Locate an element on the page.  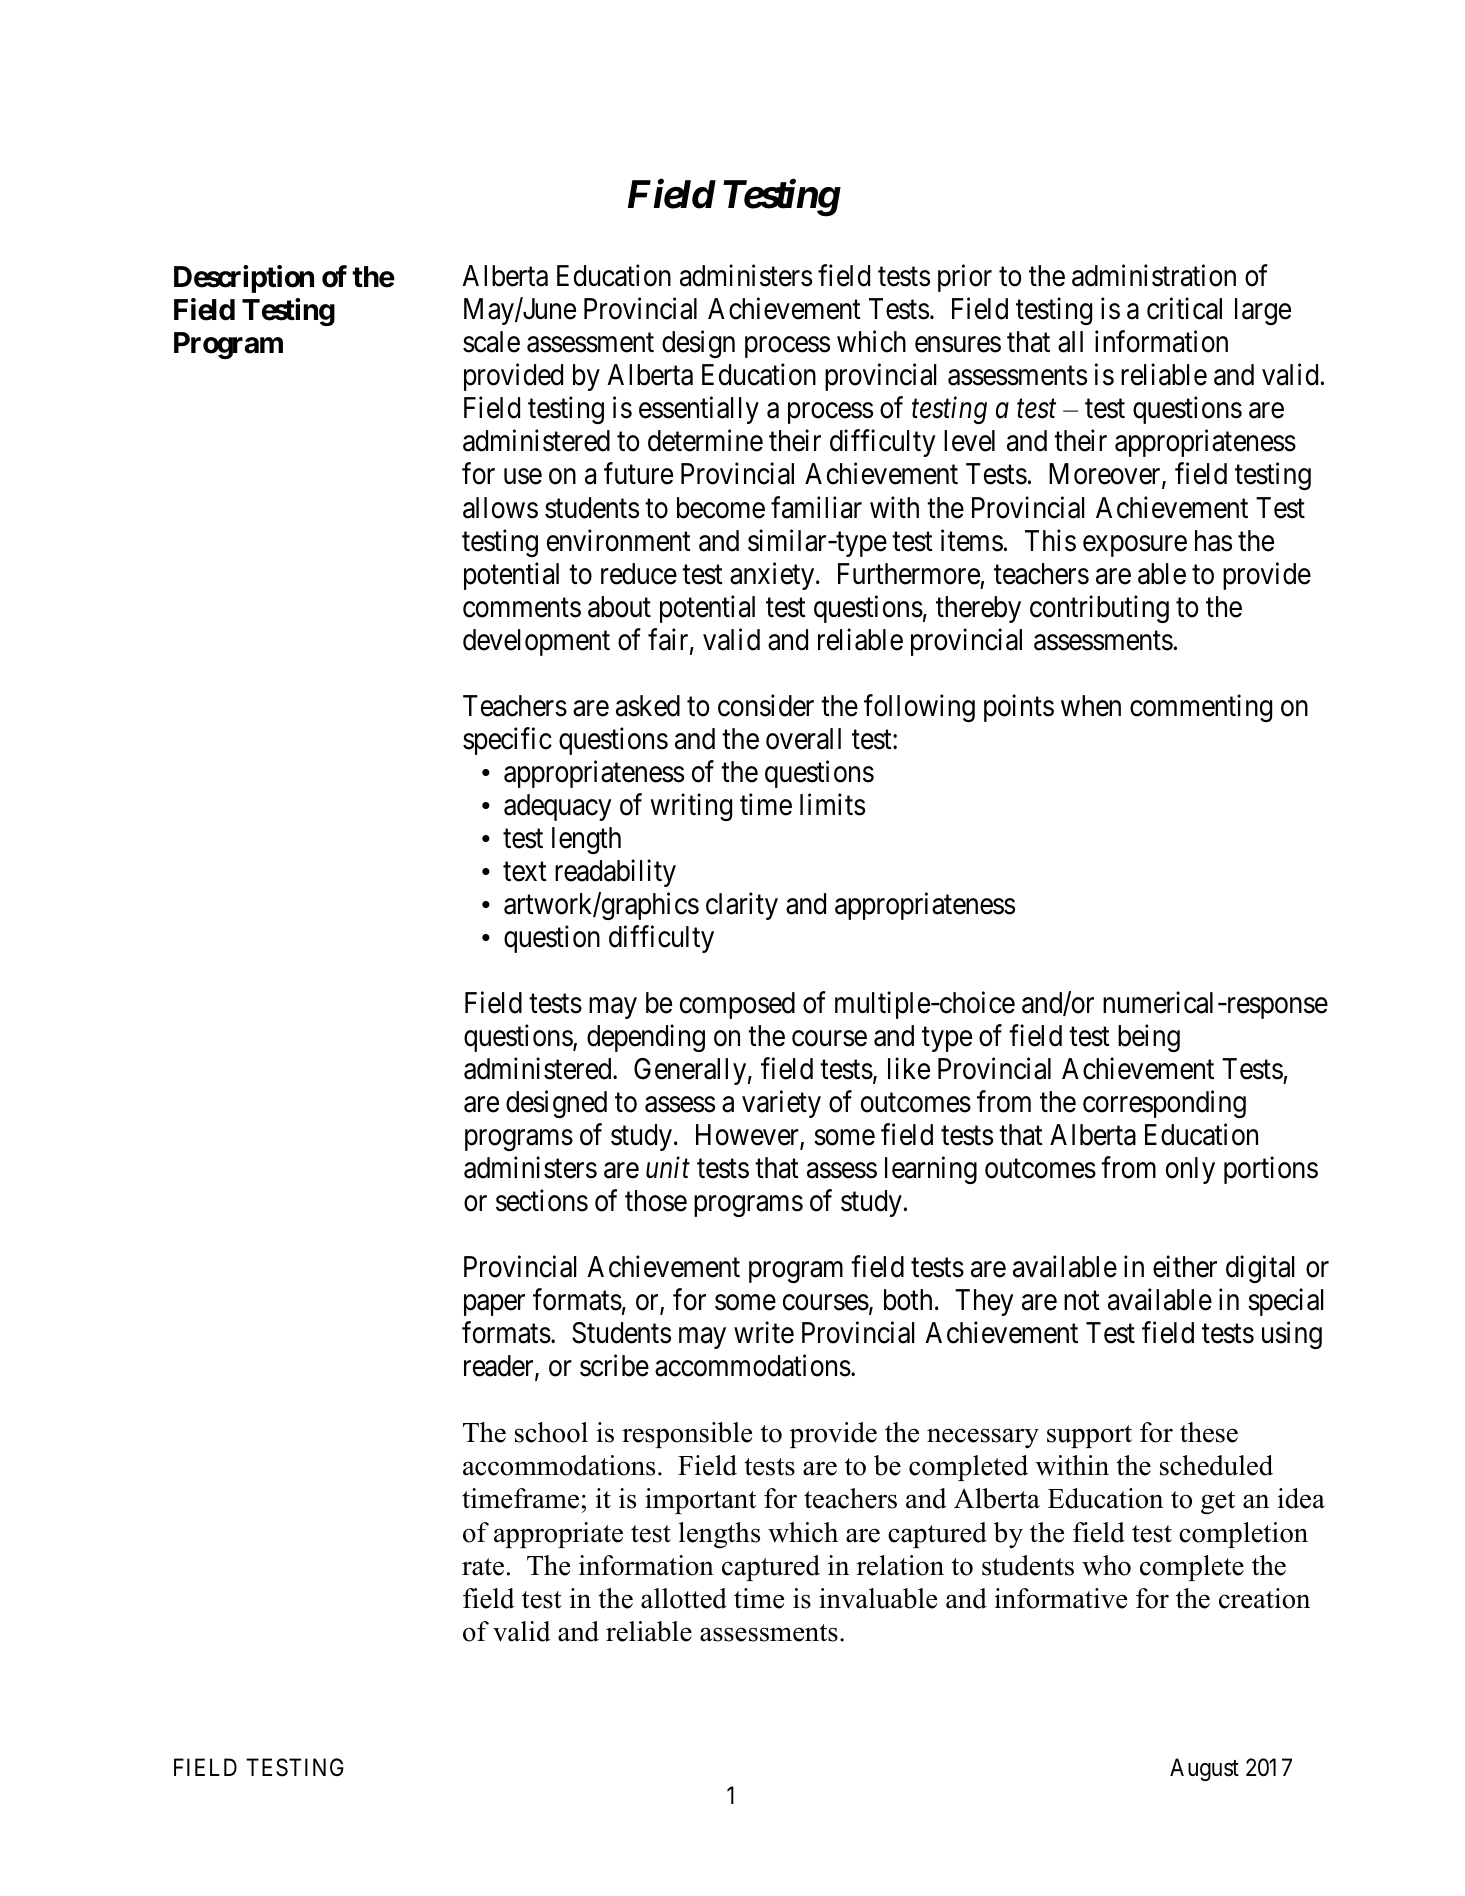
critical is located at coordinates (1184, 309).
